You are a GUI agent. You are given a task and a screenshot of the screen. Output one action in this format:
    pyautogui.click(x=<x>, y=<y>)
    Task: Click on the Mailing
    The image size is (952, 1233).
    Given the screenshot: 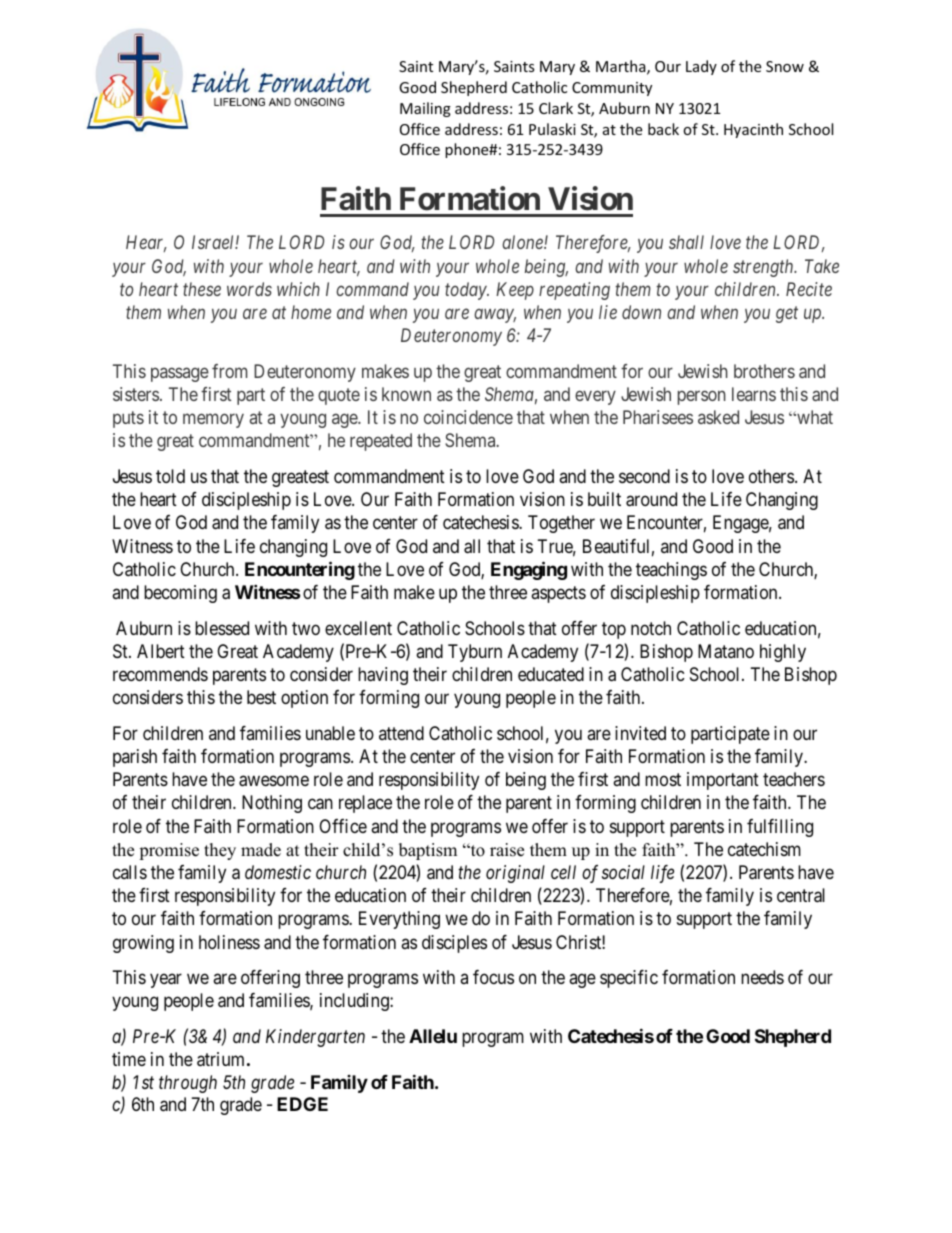 What is the action you would take?
    pyautogui.click(x=425, y=109)
